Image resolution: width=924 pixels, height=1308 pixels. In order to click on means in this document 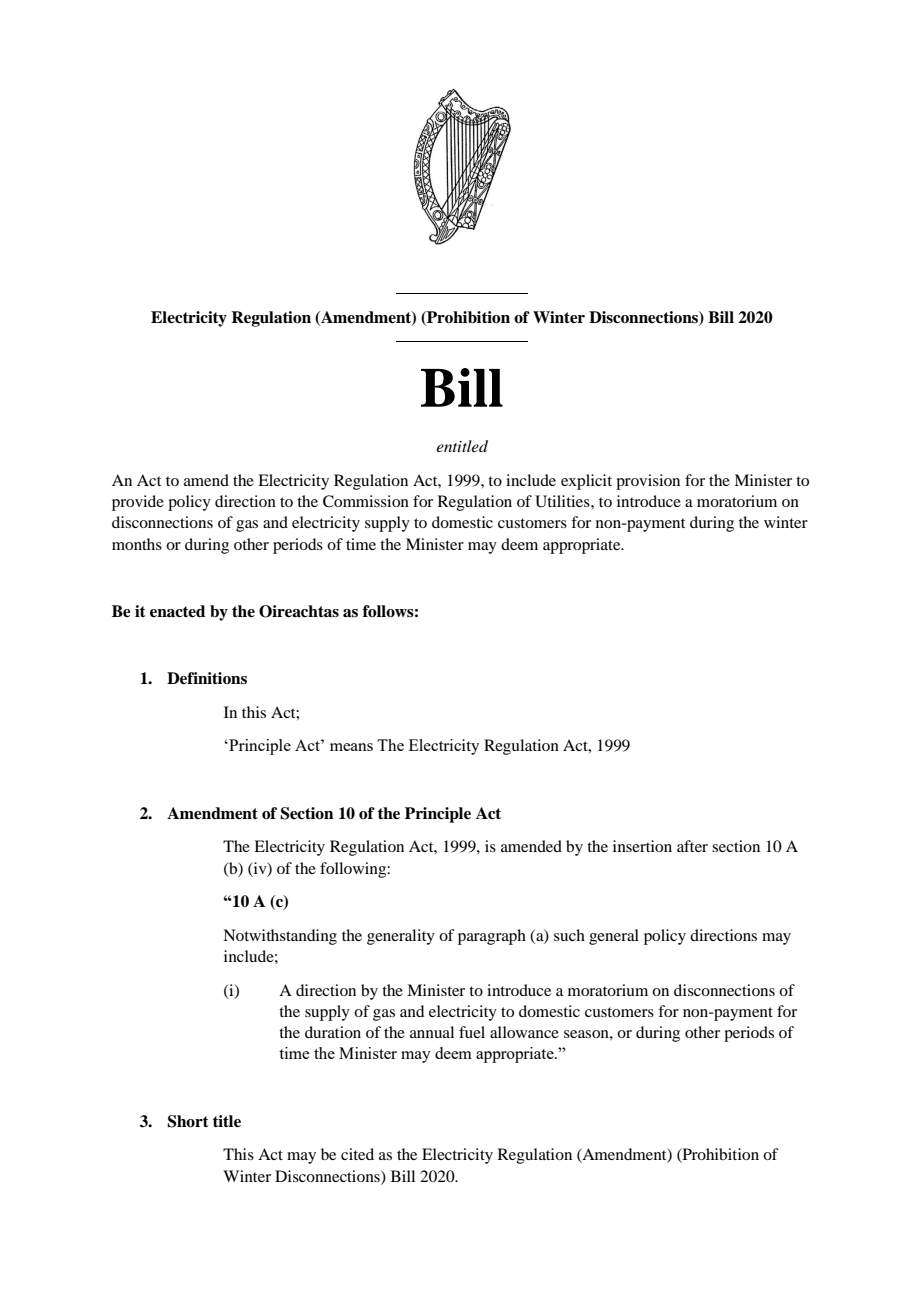, I will do `click(351, 747)`.
